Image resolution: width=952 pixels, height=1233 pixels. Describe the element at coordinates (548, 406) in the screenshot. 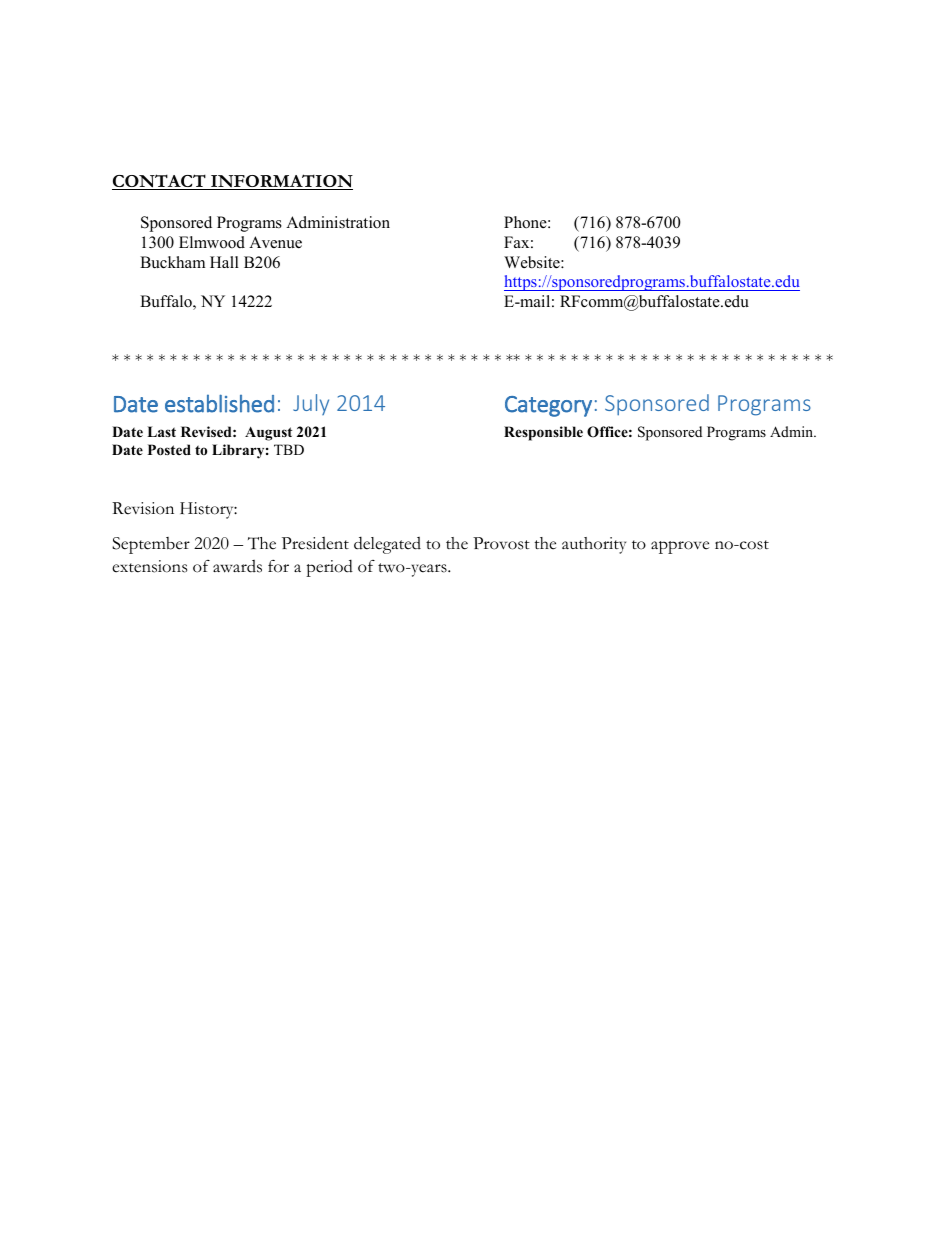

I see `Category` at that location.
